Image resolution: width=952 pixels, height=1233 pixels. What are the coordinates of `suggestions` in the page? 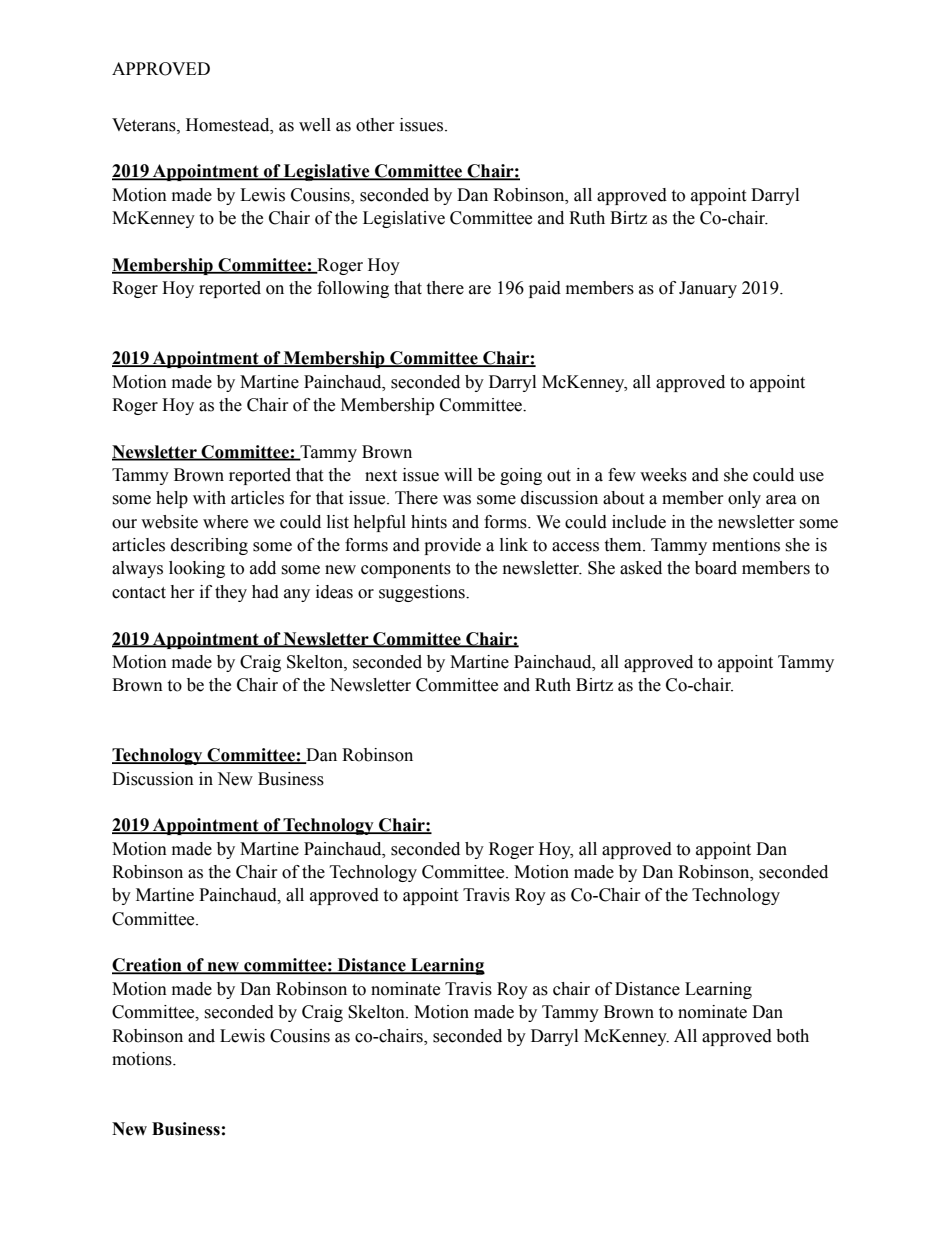 It's located at (423, 593).
